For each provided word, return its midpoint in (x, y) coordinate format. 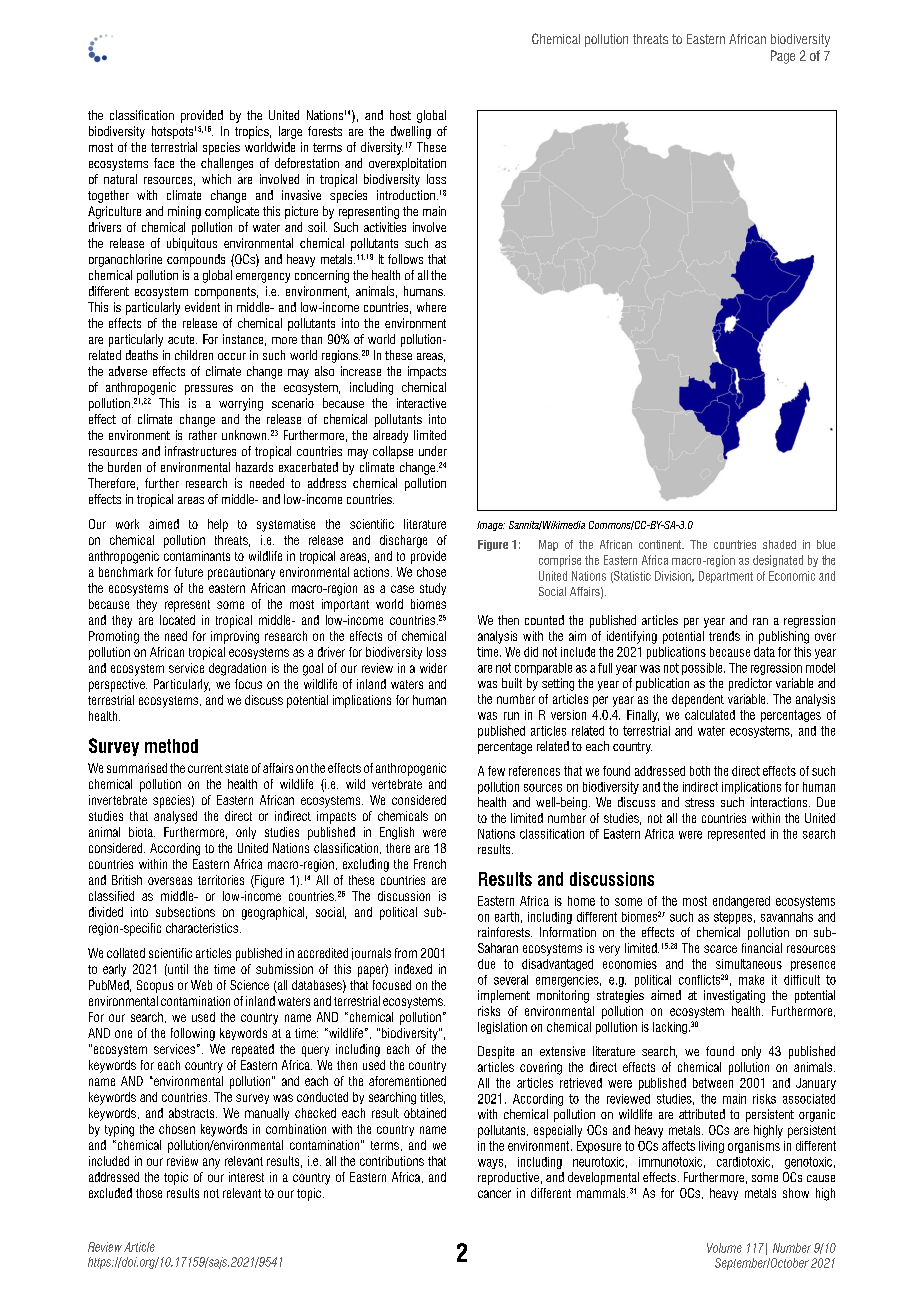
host (400, 115)
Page (783, 57)
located (177, 620)
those (149, 1193)
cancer (494, 1194)
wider (433, 668)
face (164, 163)
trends (724, 636)
